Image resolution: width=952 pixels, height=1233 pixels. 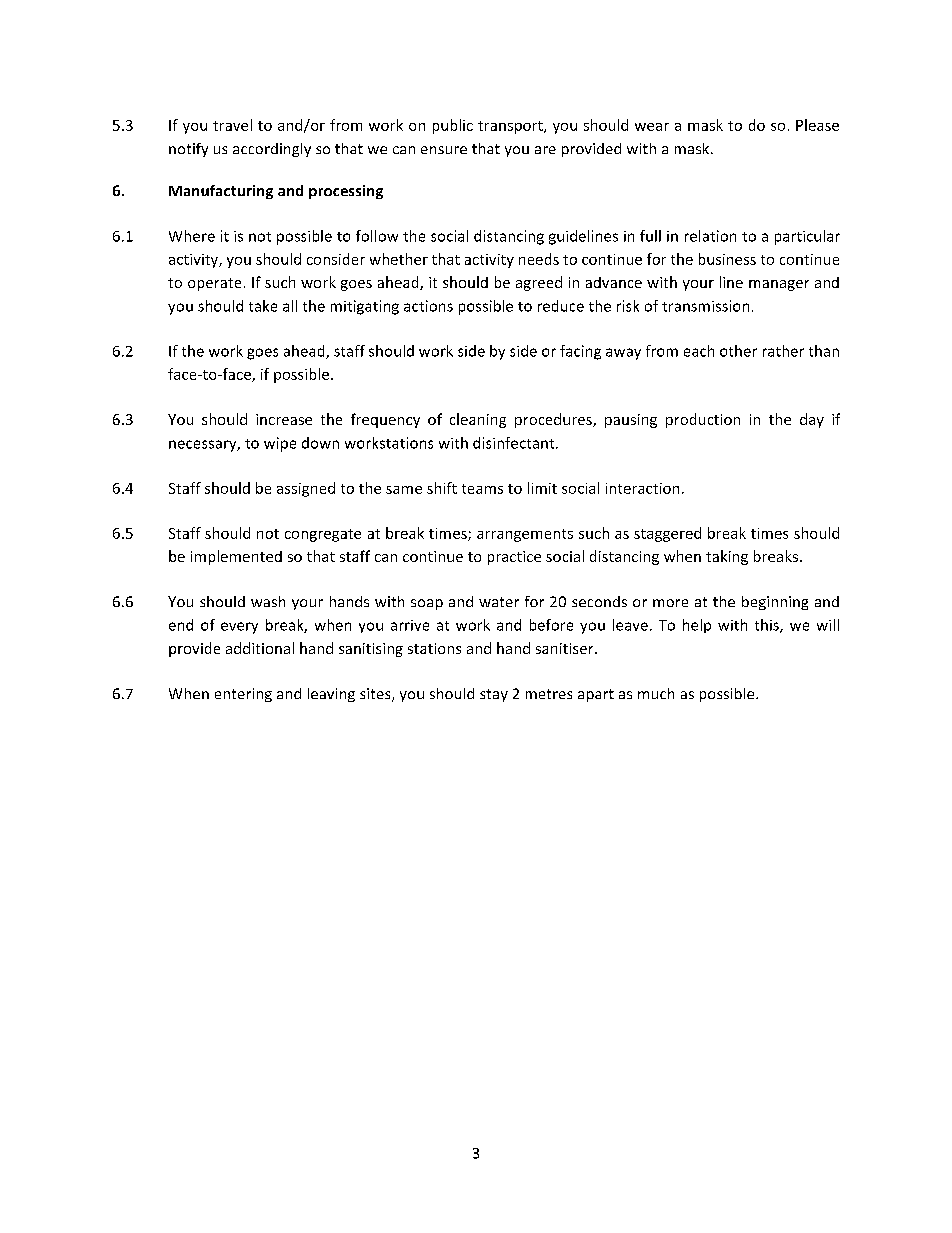 What do you see at coordinates (478, 420) in the screenshot?
I see `cleaning` at bounding box center [478, 420].
